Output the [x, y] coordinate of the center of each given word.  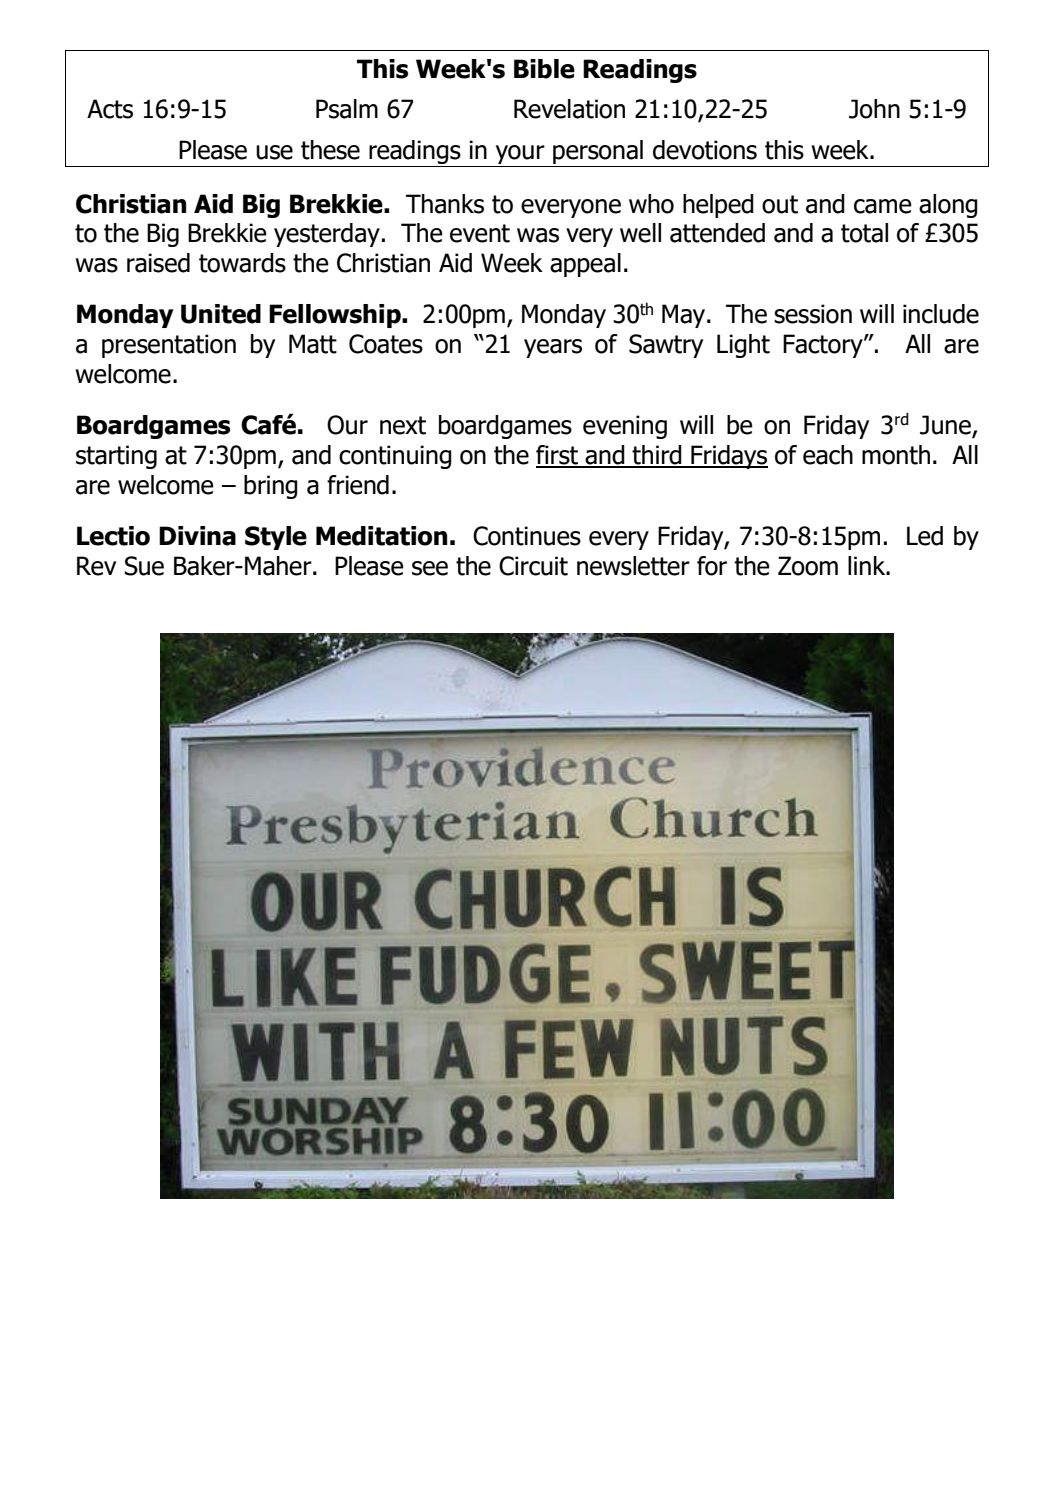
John [874, 109]
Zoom [808, 566]
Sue [144, 566]
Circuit [533, 566]
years [553, 348]
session [813, 314]
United [221, 314]
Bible [544, 69]
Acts [110, 109]
